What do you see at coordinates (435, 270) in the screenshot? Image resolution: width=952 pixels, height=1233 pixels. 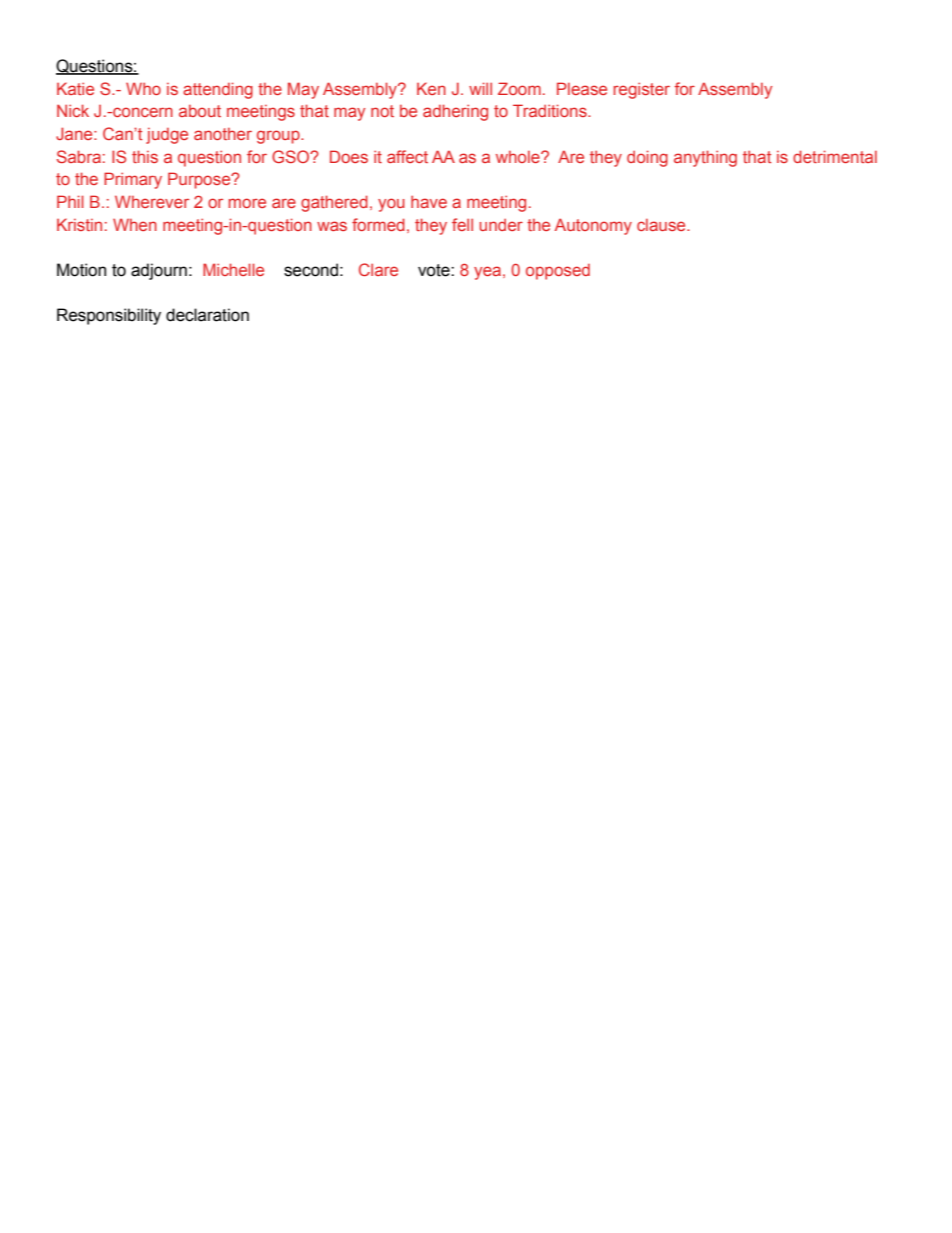 I see `vote` at bounding box center [435, 270].
